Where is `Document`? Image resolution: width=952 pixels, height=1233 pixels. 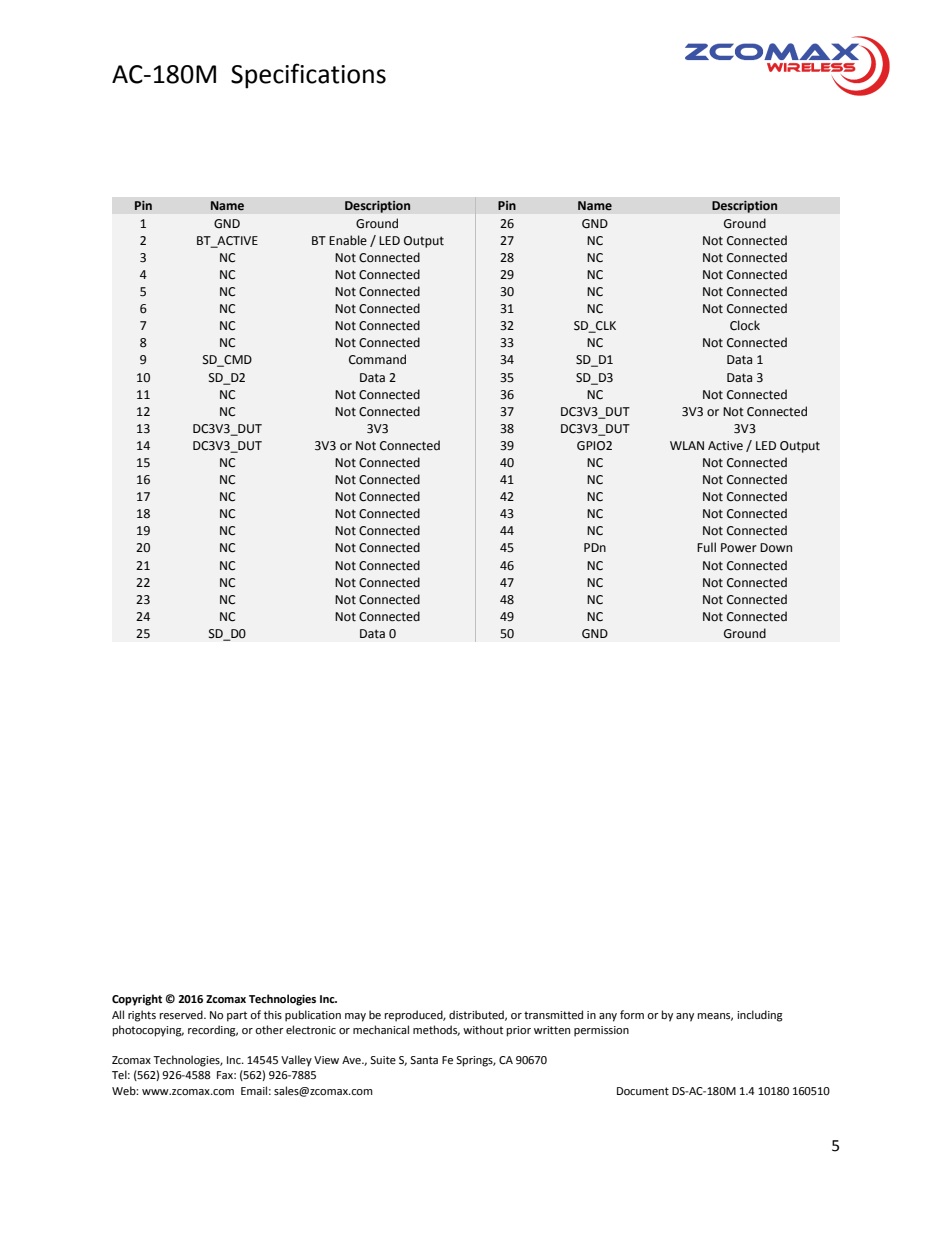
Document is located at coordinates (643, 1091).
